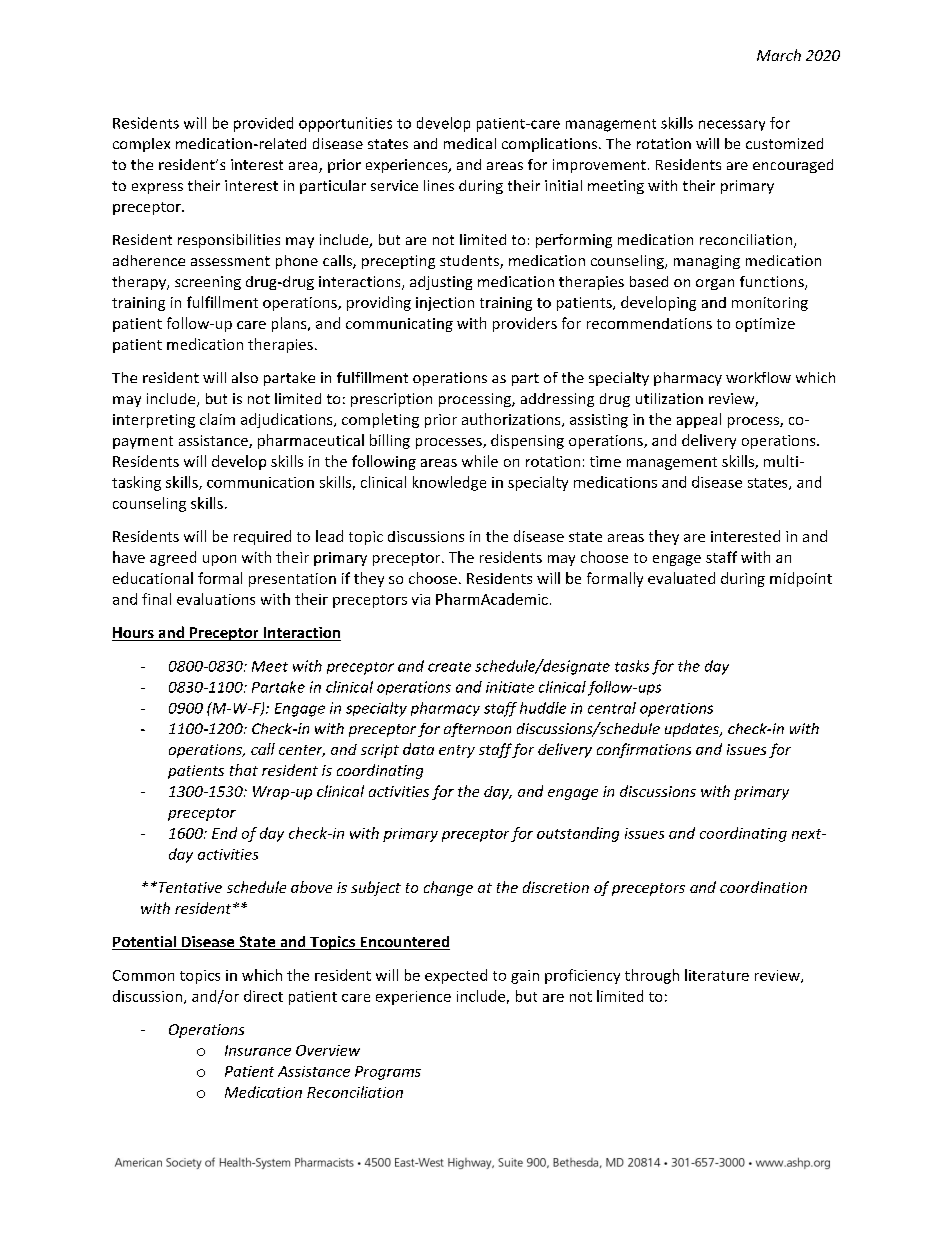 The height and width of the screenshot is (1233, 952). I want to click on screening, so click(208, 283).
